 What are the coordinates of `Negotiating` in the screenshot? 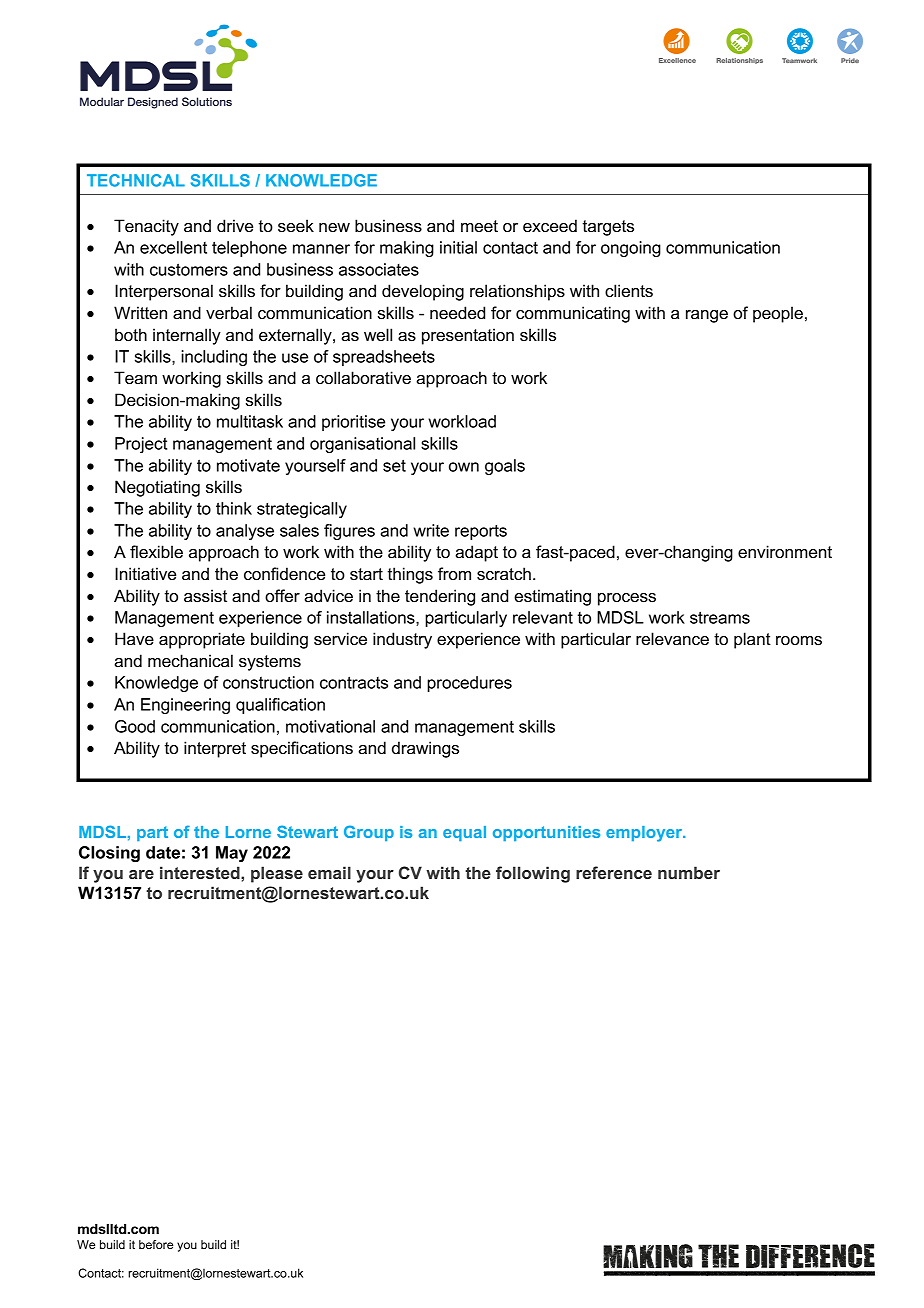 It's located at (157, 488).
